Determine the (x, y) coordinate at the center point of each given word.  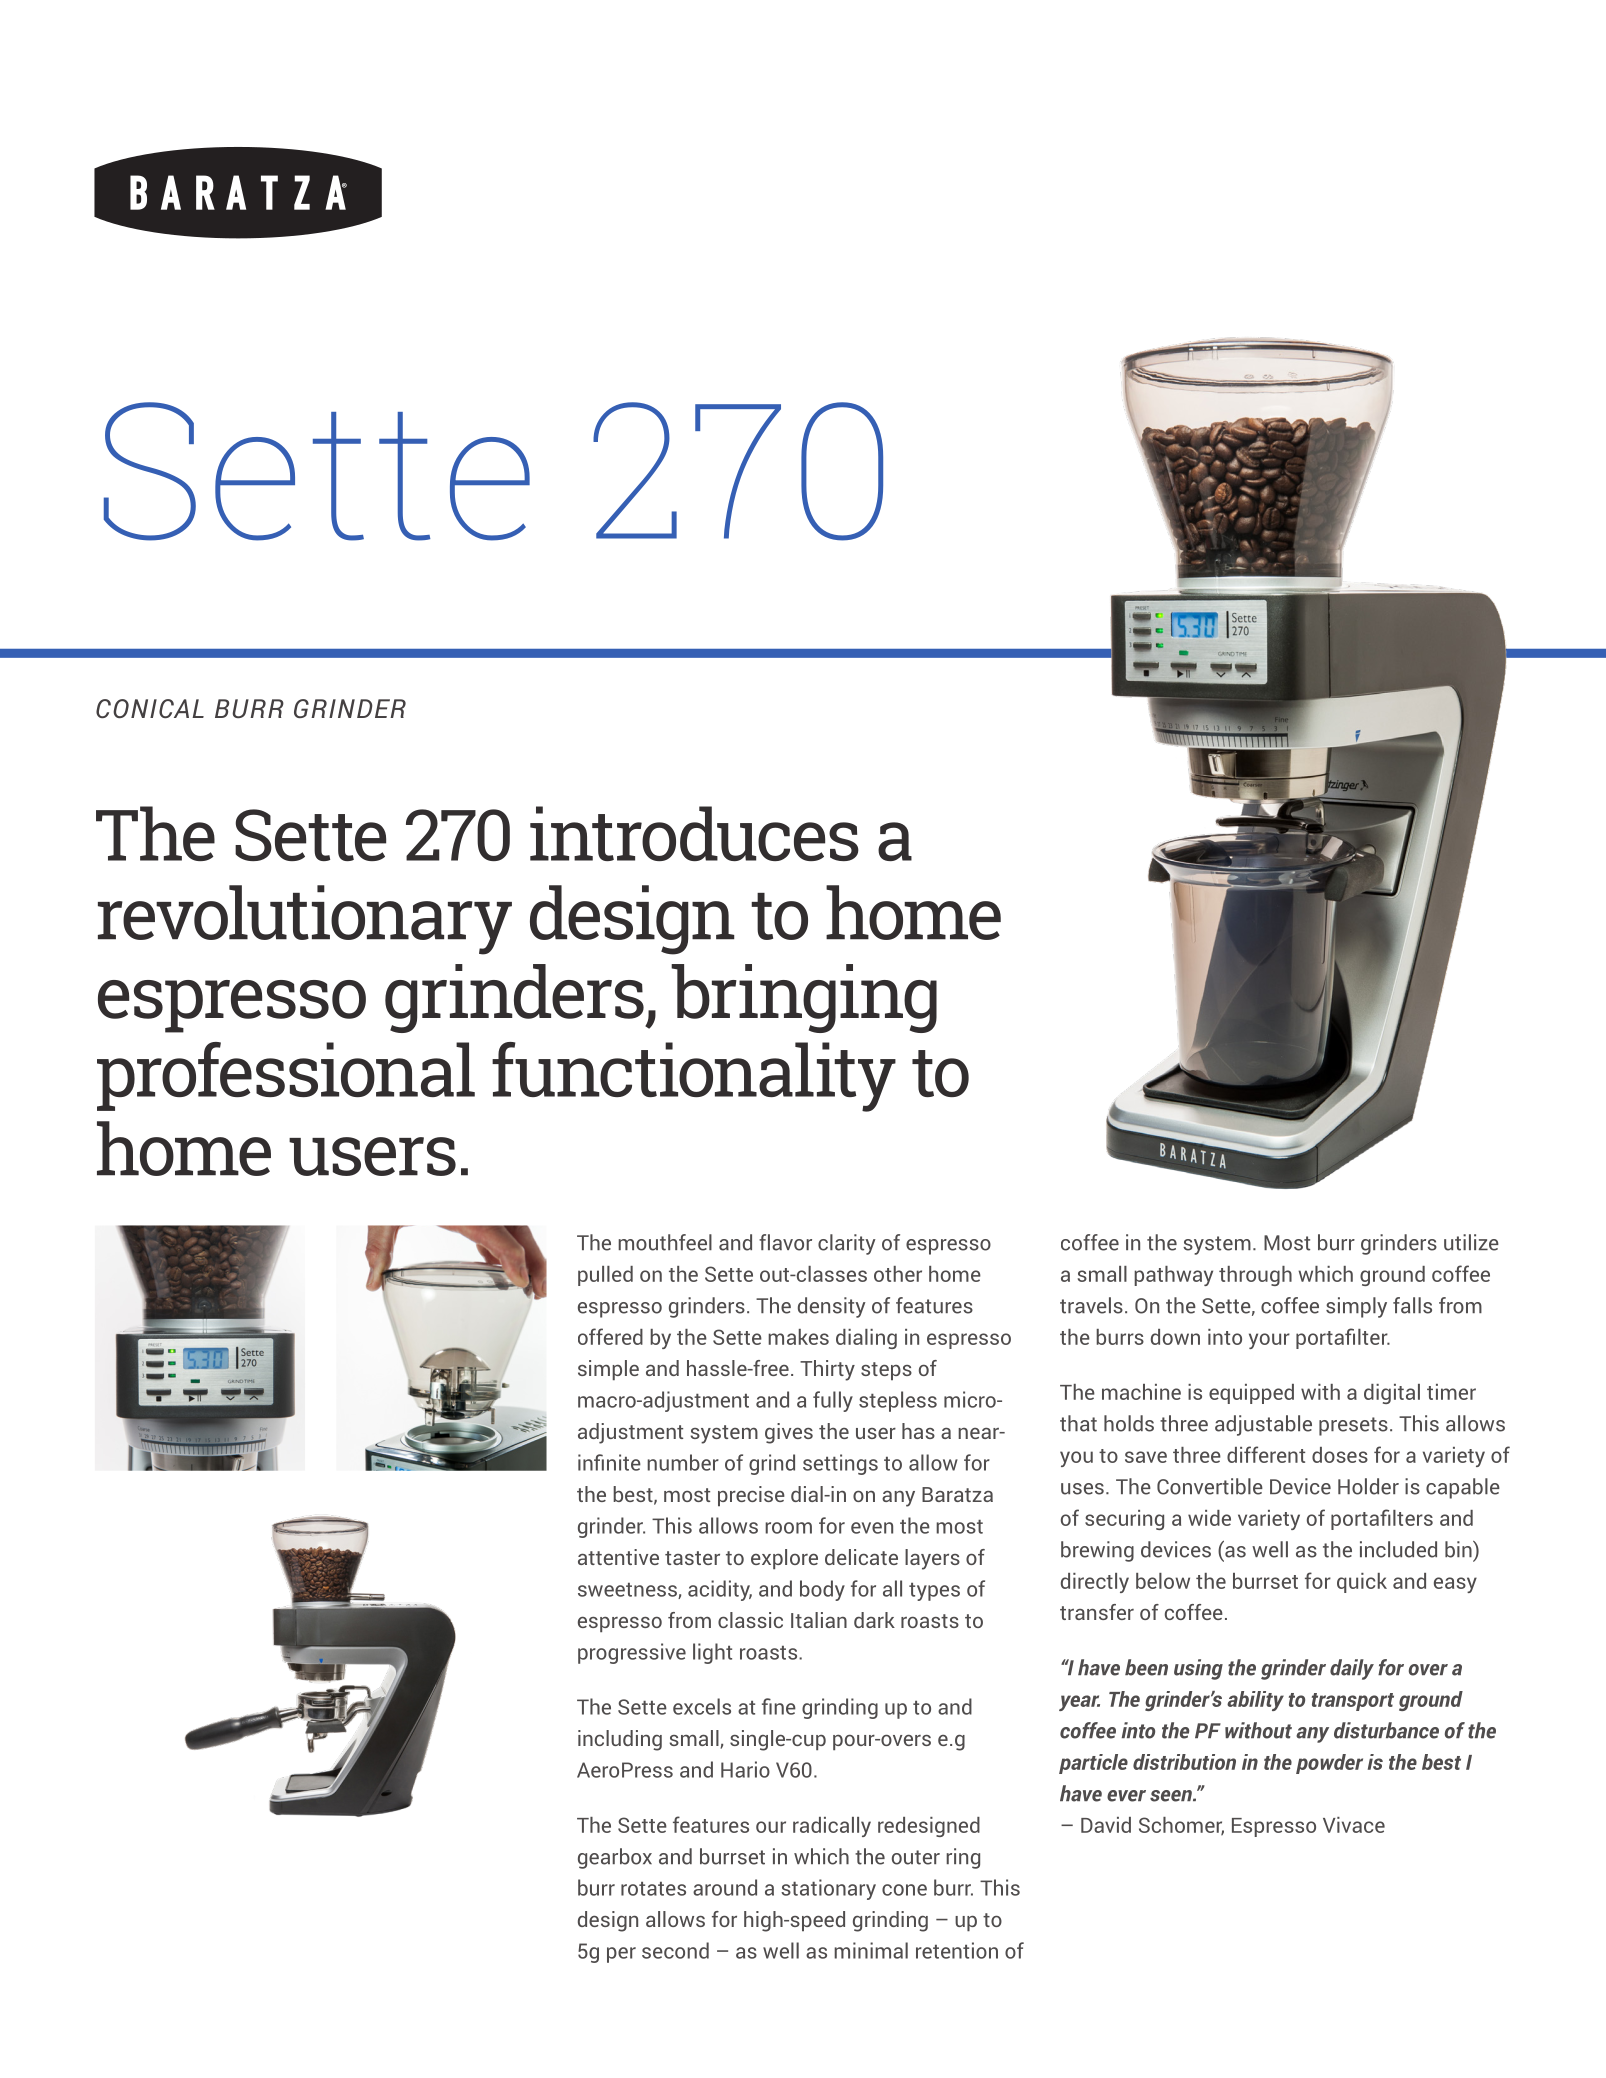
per (621, 1955)
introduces (694, 833)
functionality (694, 1077)
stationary (828, 1889)
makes (798, 1337)
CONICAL (150, 708)
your (1269, 1341)
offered (610, 1336)
